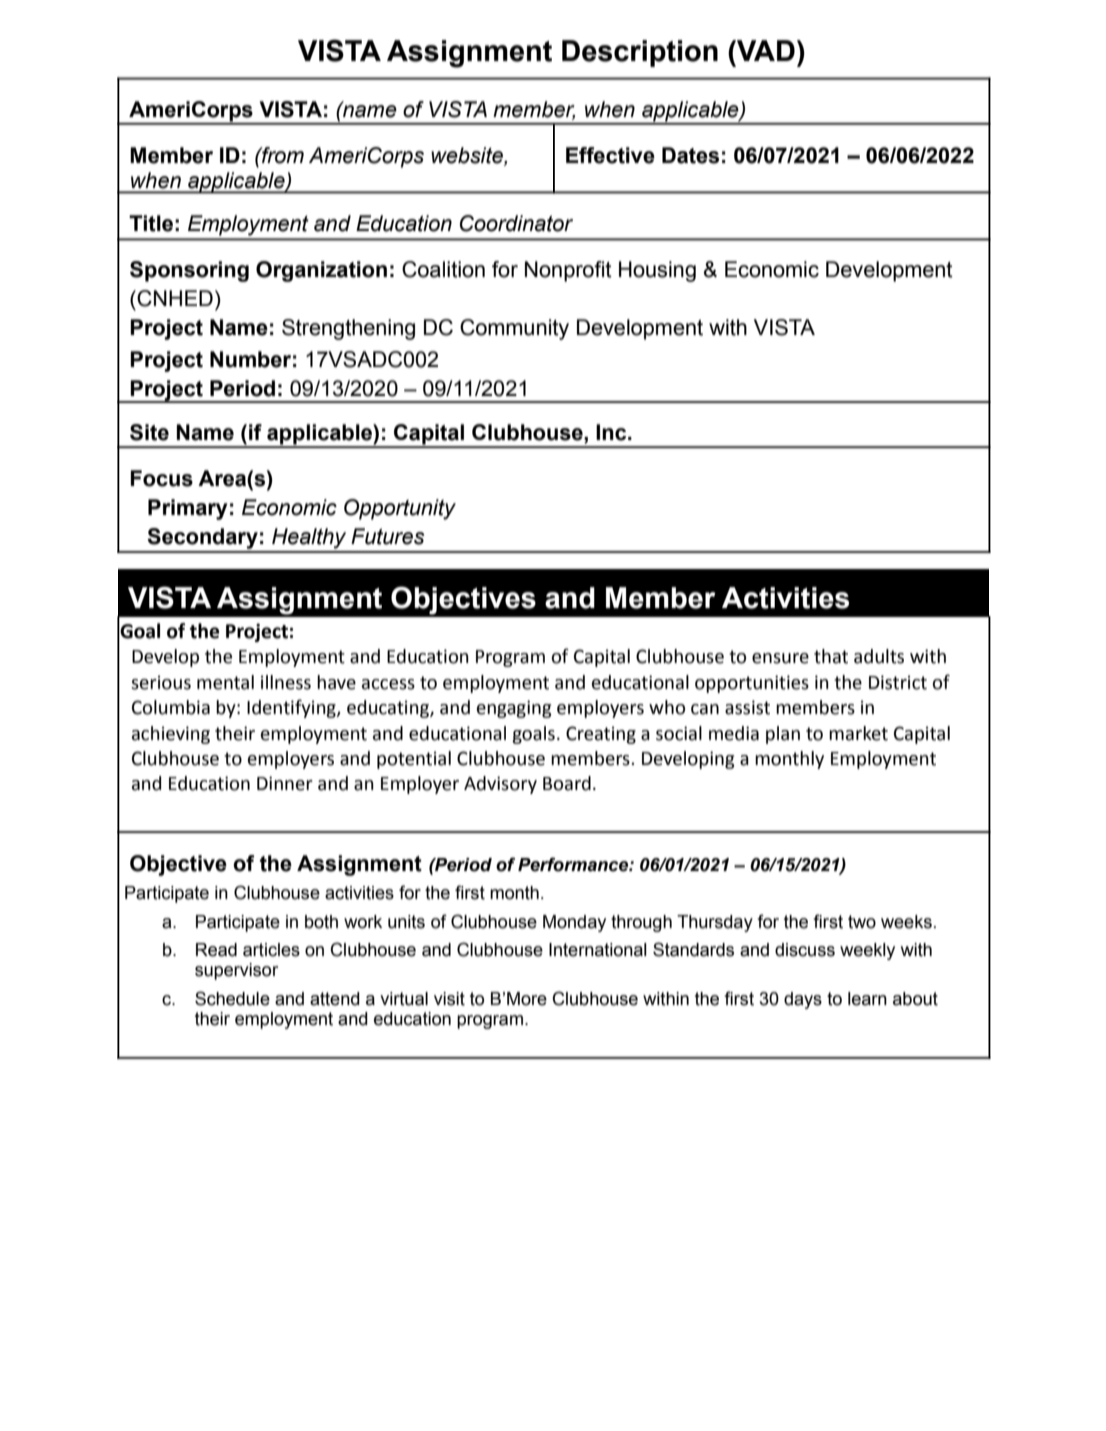 Image resolution: width=1106 pixels, height=1431 pixels. I want to click on discuss, so click(805, 950).
